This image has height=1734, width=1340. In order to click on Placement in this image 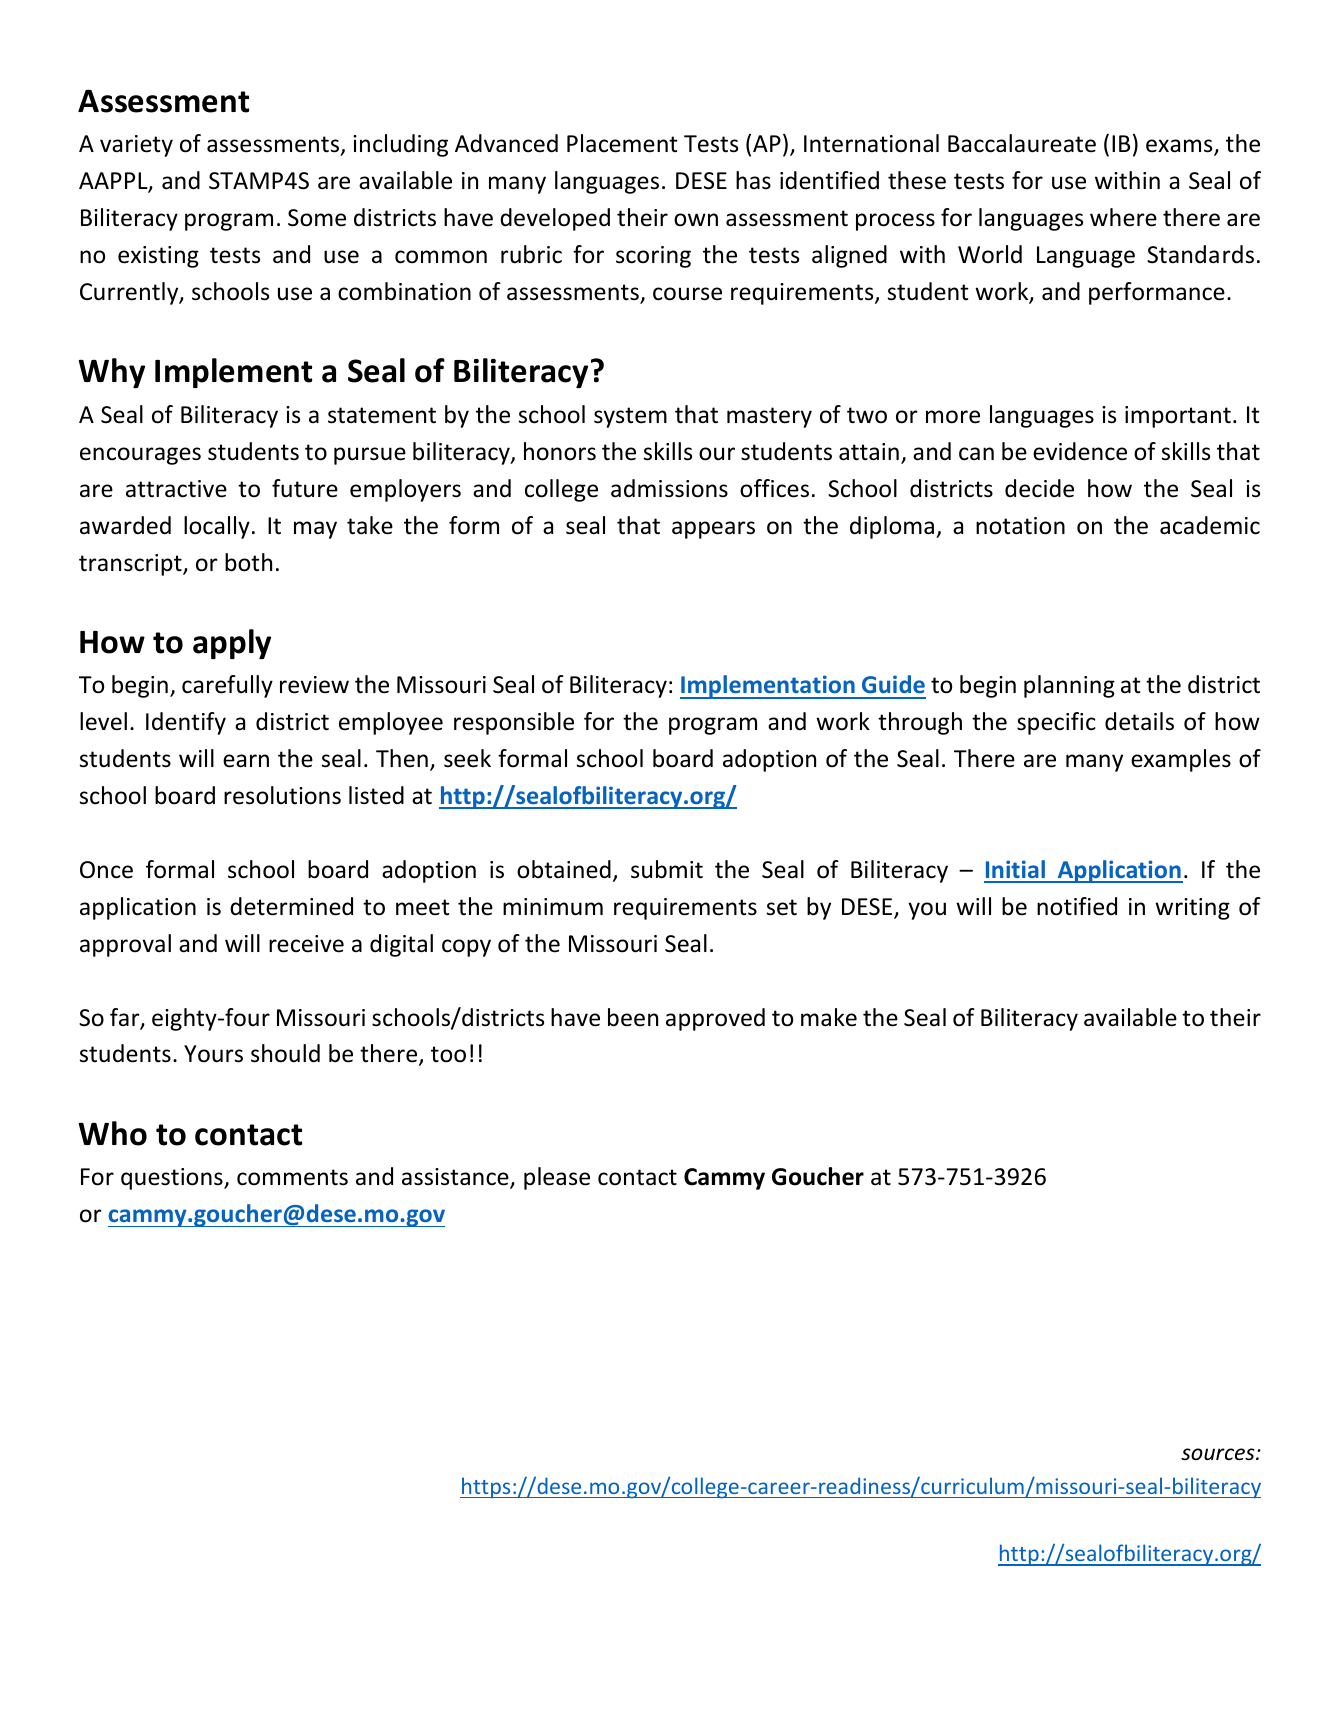, I will do `click(622, 143)`.
